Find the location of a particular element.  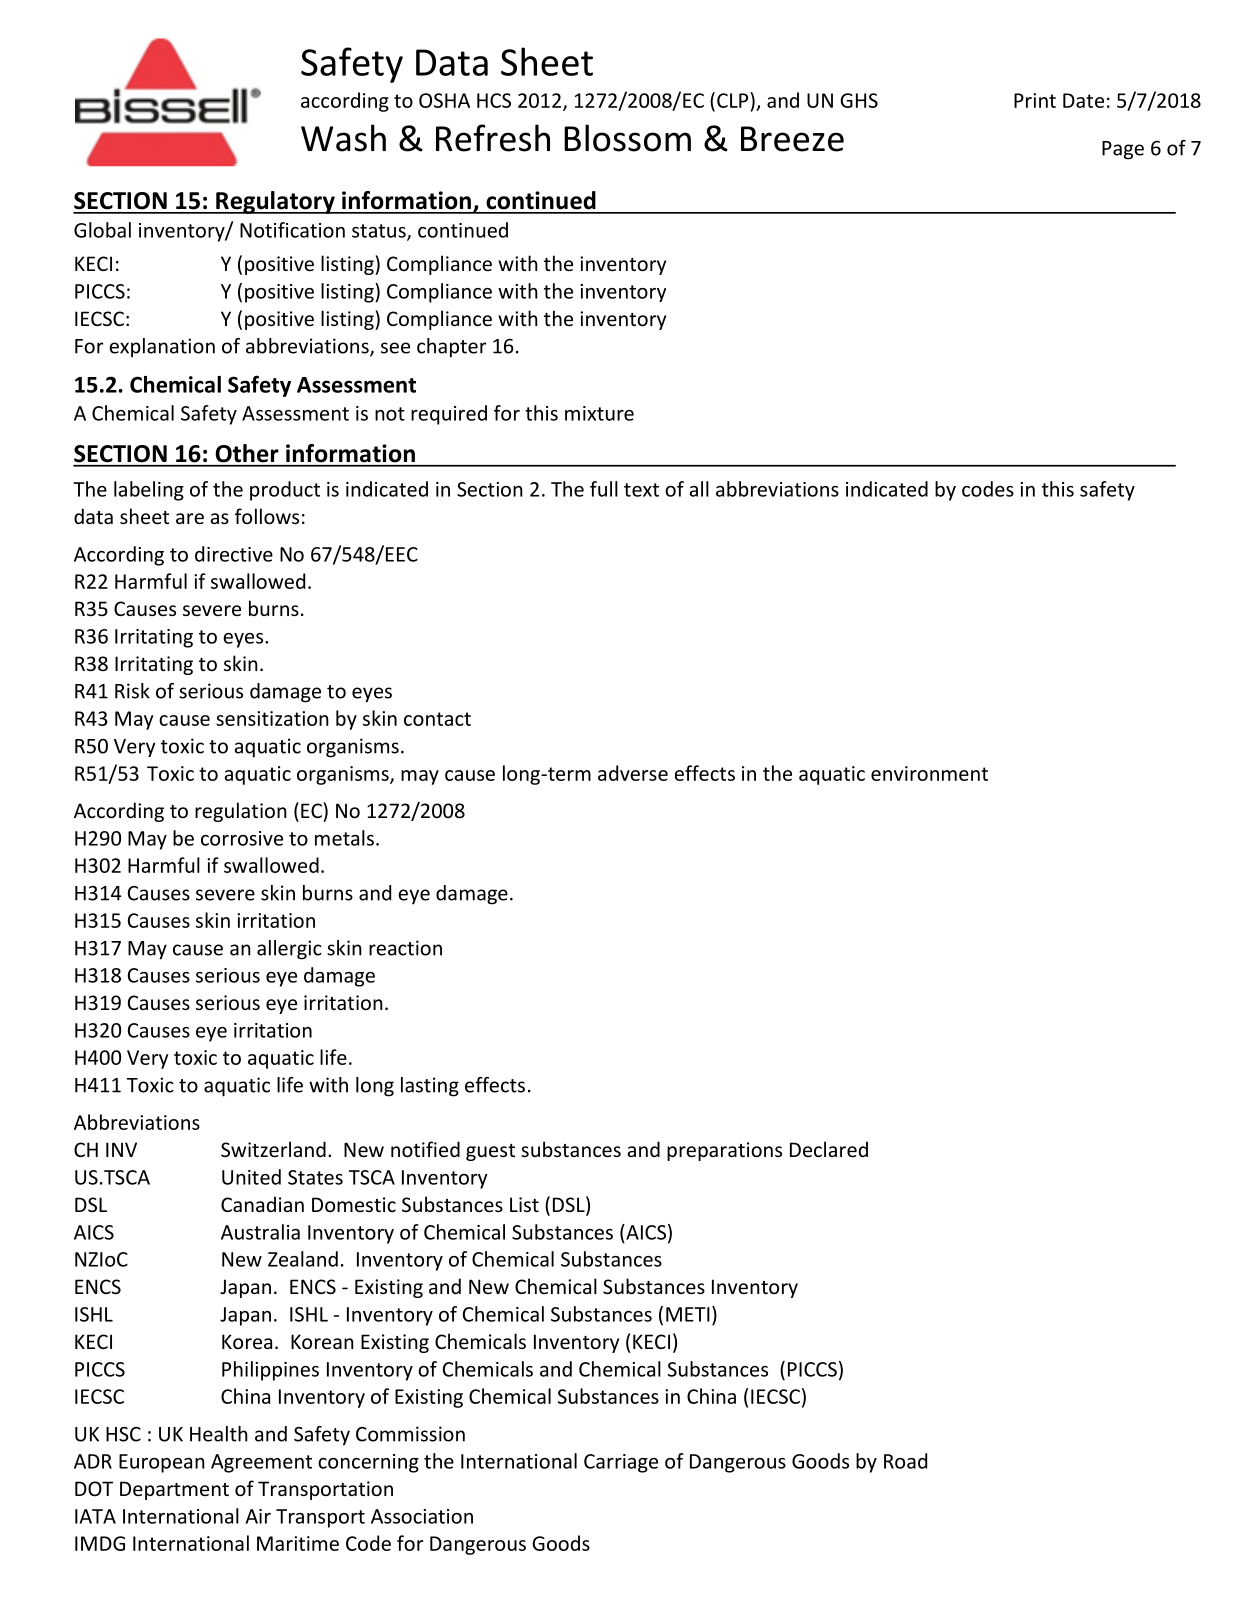

Switzerland is located at coordinates (273, 1149).
